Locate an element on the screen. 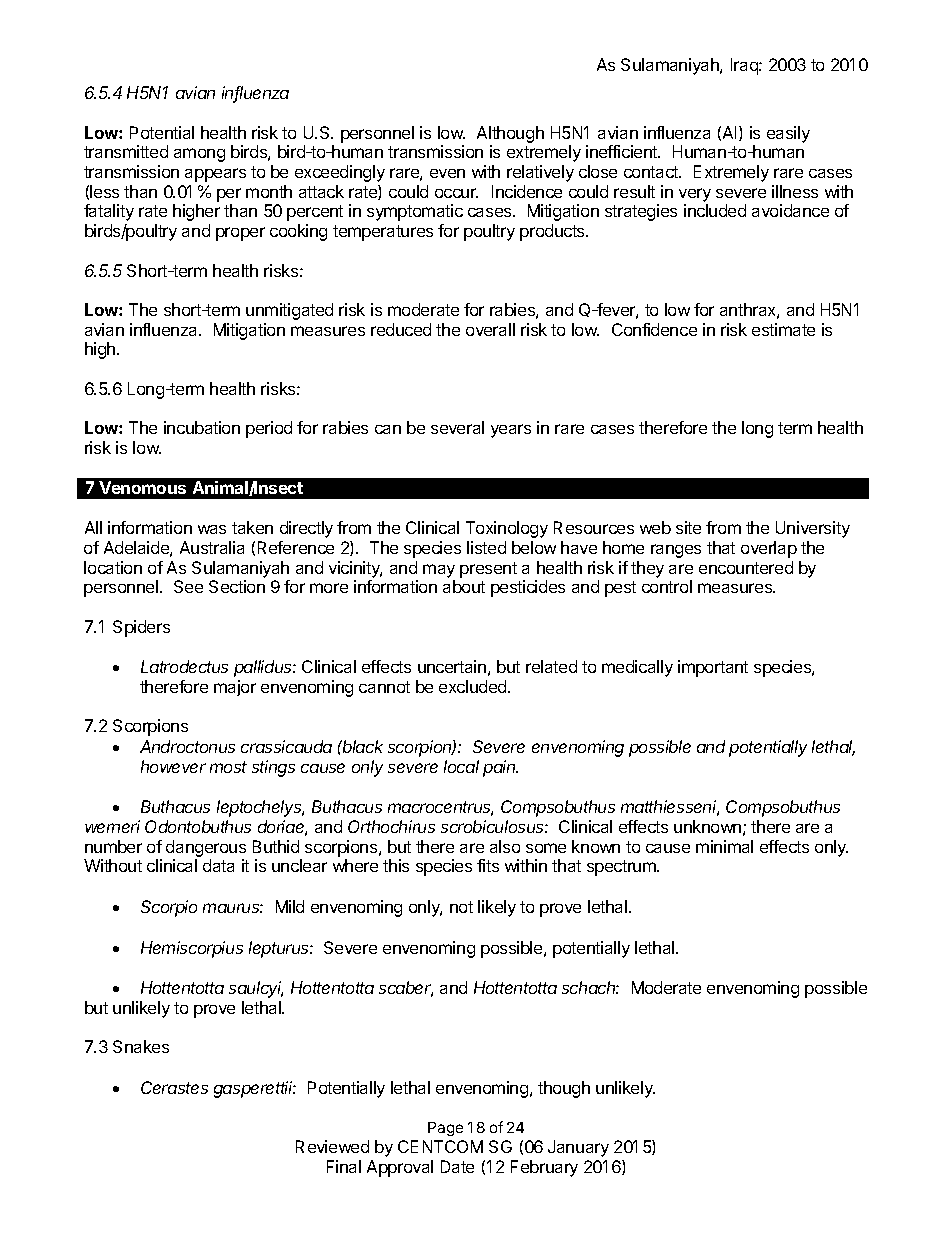  Iraq is located at coordinates (745, 66).
